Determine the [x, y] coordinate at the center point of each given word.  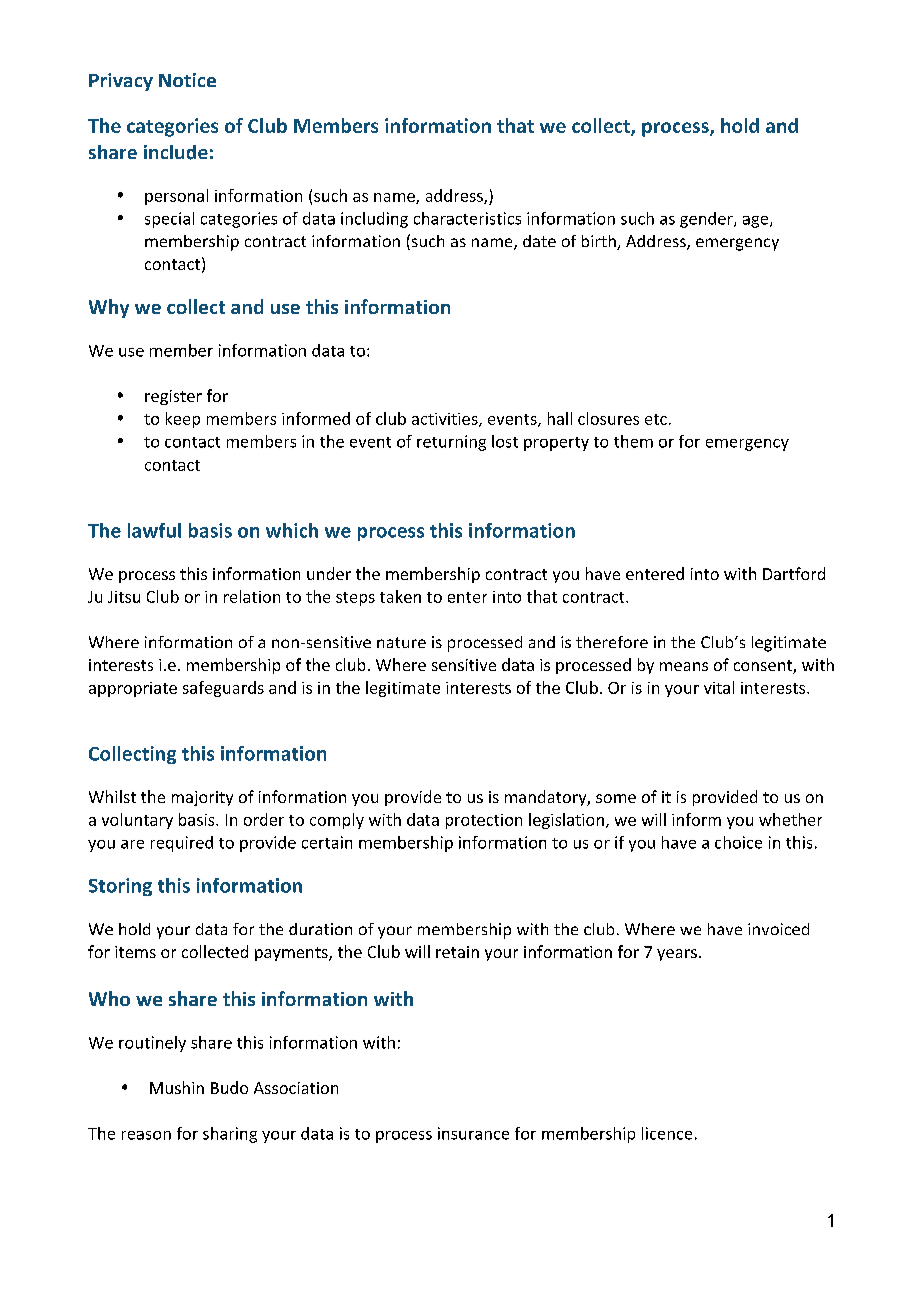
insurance [473, 1133]
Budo [229, 1087]
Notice [187, 80]
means [684, 666]
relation [252, 596]
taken [400, 596]
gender [707, 220]
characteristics [467, 218]
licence [667, 1133]
